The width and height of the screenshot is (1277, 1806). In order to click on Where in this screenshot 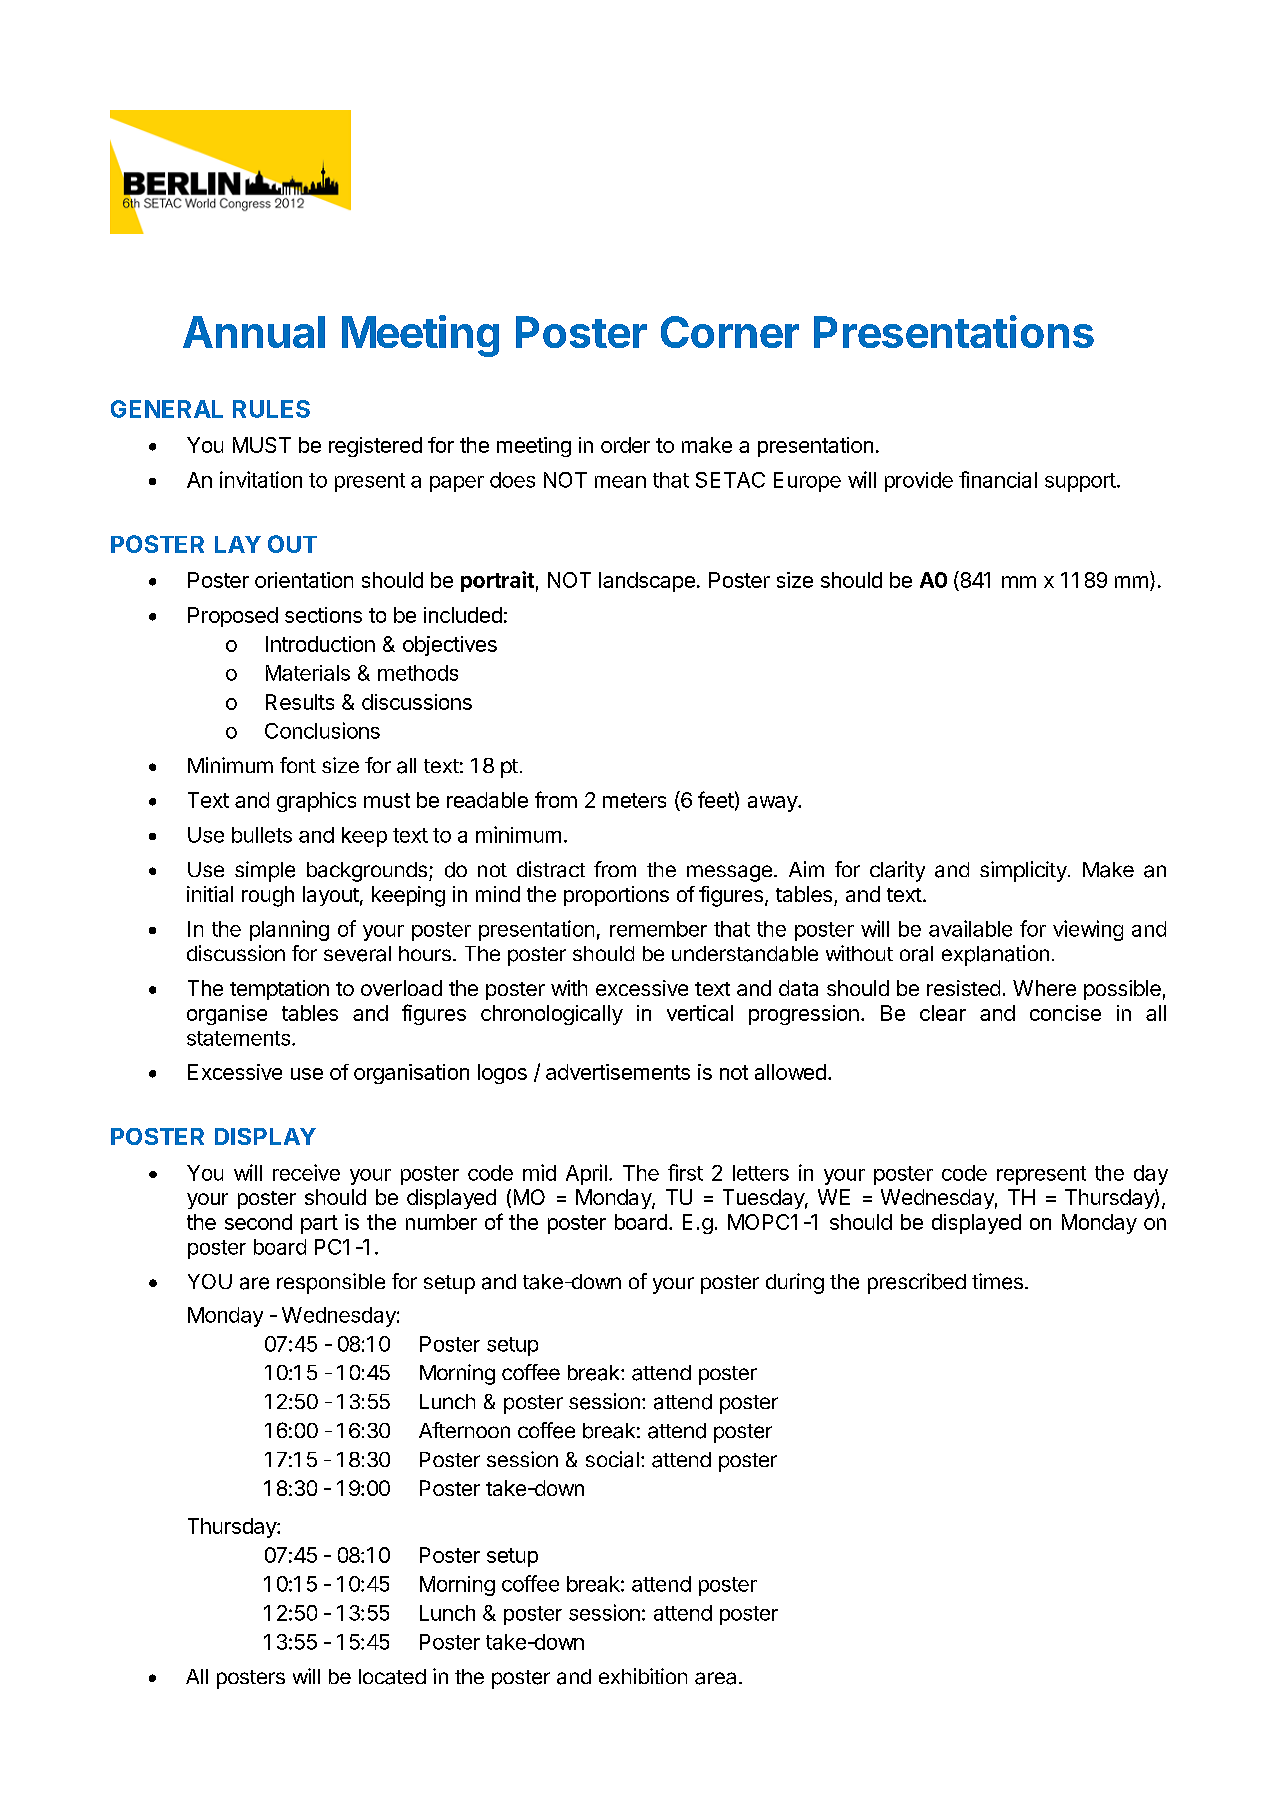, I will do `click(1044, 988)`.
